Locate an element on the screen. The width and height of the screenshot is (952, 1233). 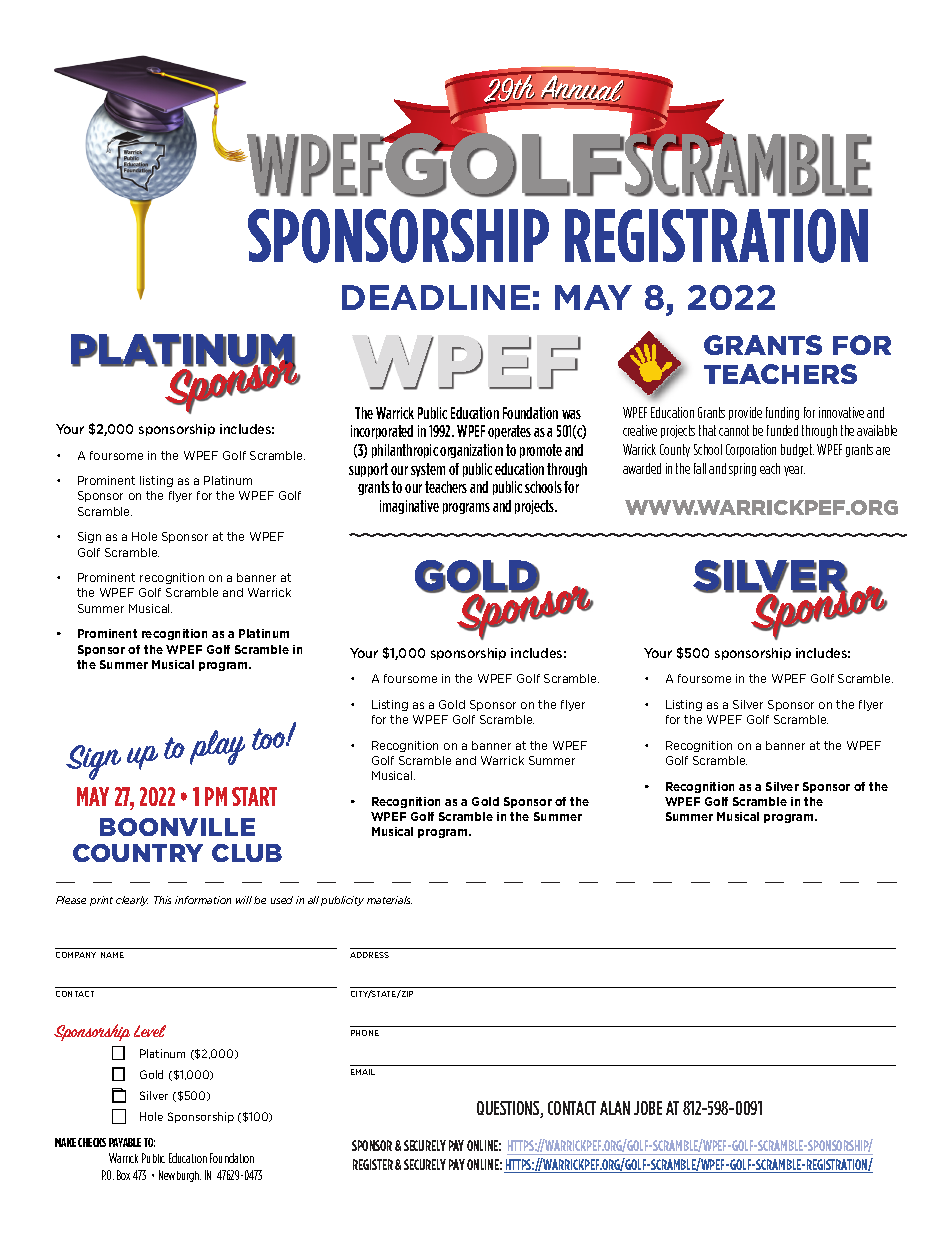
PHONE is located at coordinates (365, 1033).
